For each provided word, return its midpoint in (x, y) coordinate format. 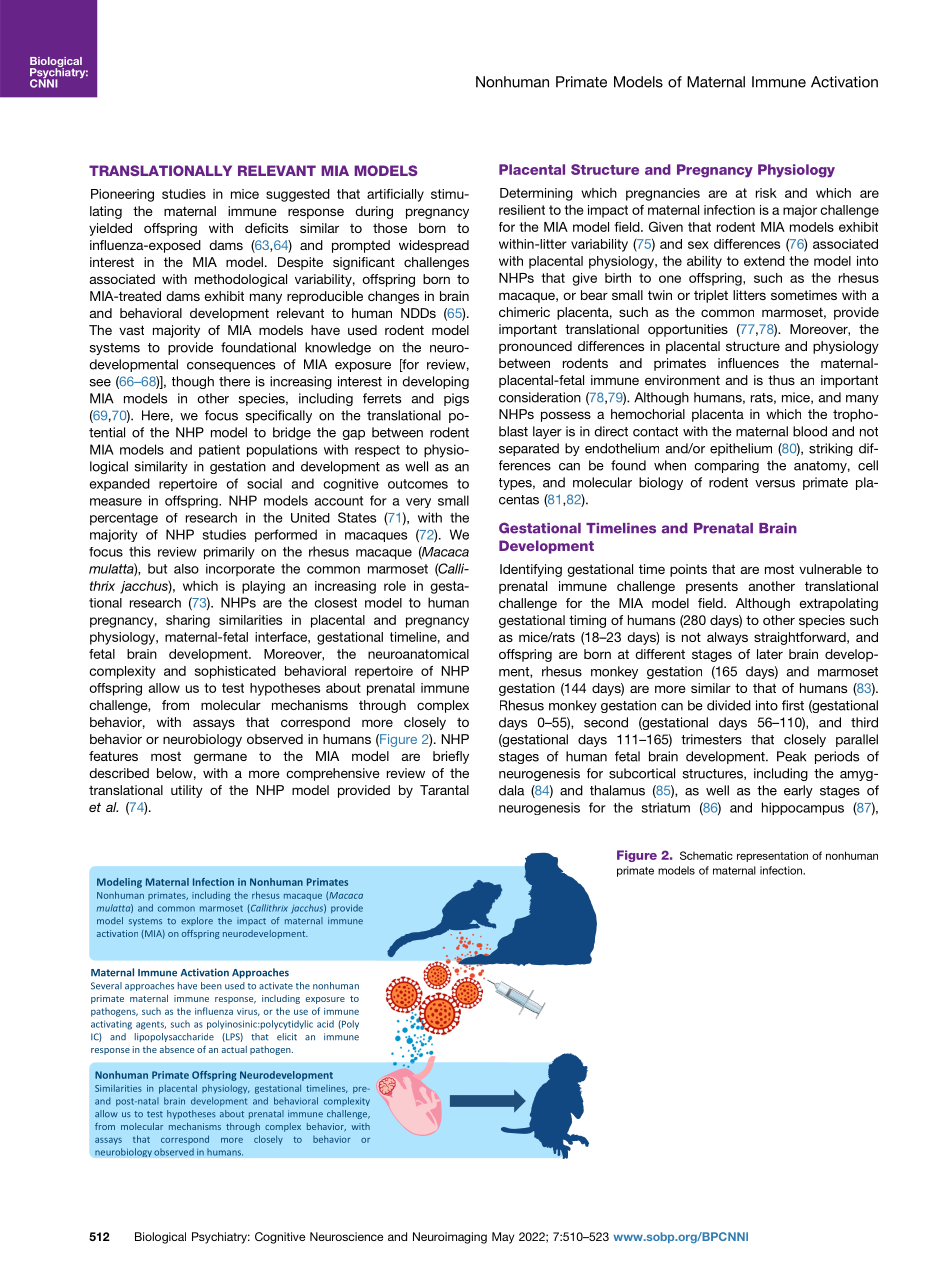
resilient (522, 210)
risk (766, 193)
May (503, 1238)
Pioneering (122, 195)
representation (772, 856)
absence (177, 1049)
